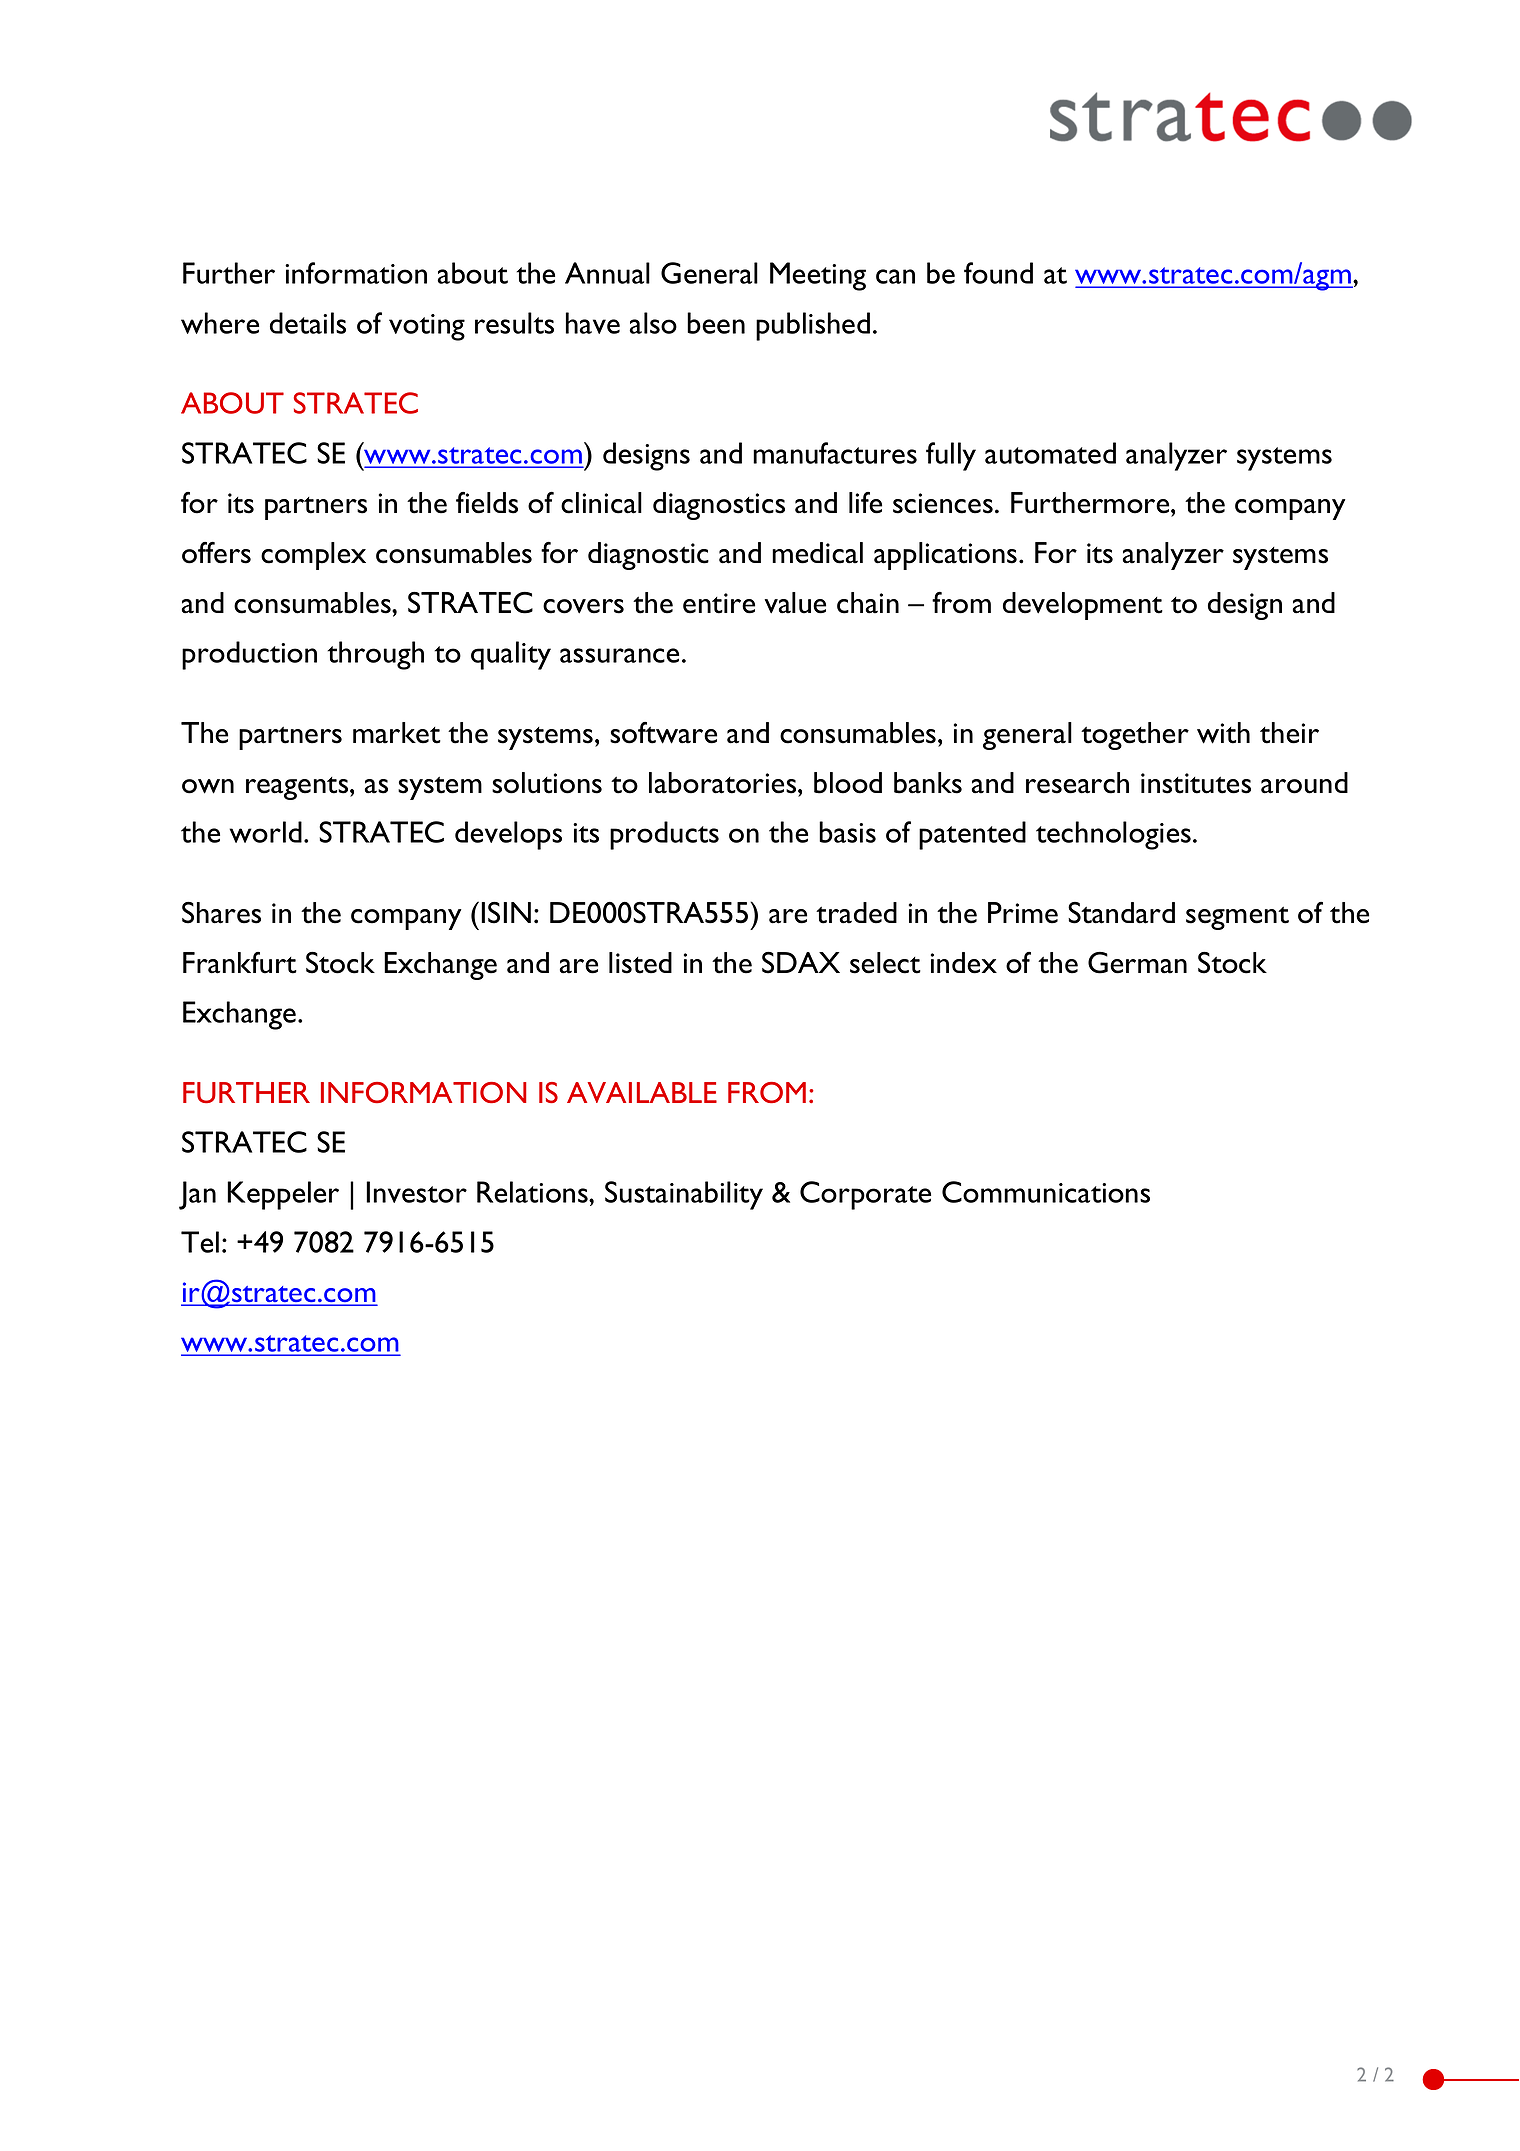 The height and width of the screenshot is (2151, 1520). Describe the element at coordinates (308, 323) in the screenshot. I see `details` at that location.
